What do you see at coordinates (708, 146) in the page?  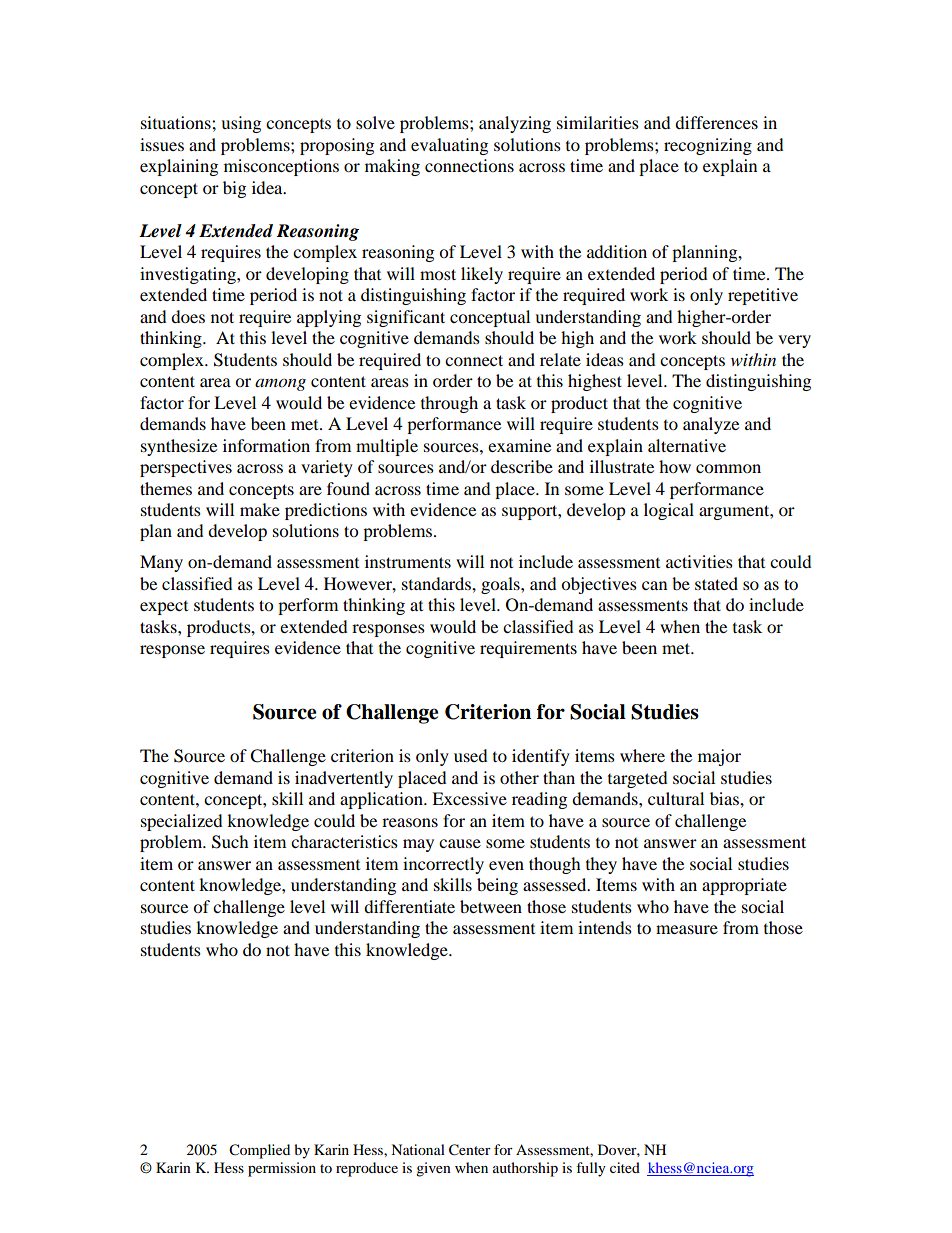 I see `recognizing` at bounding box center [708, 146].
